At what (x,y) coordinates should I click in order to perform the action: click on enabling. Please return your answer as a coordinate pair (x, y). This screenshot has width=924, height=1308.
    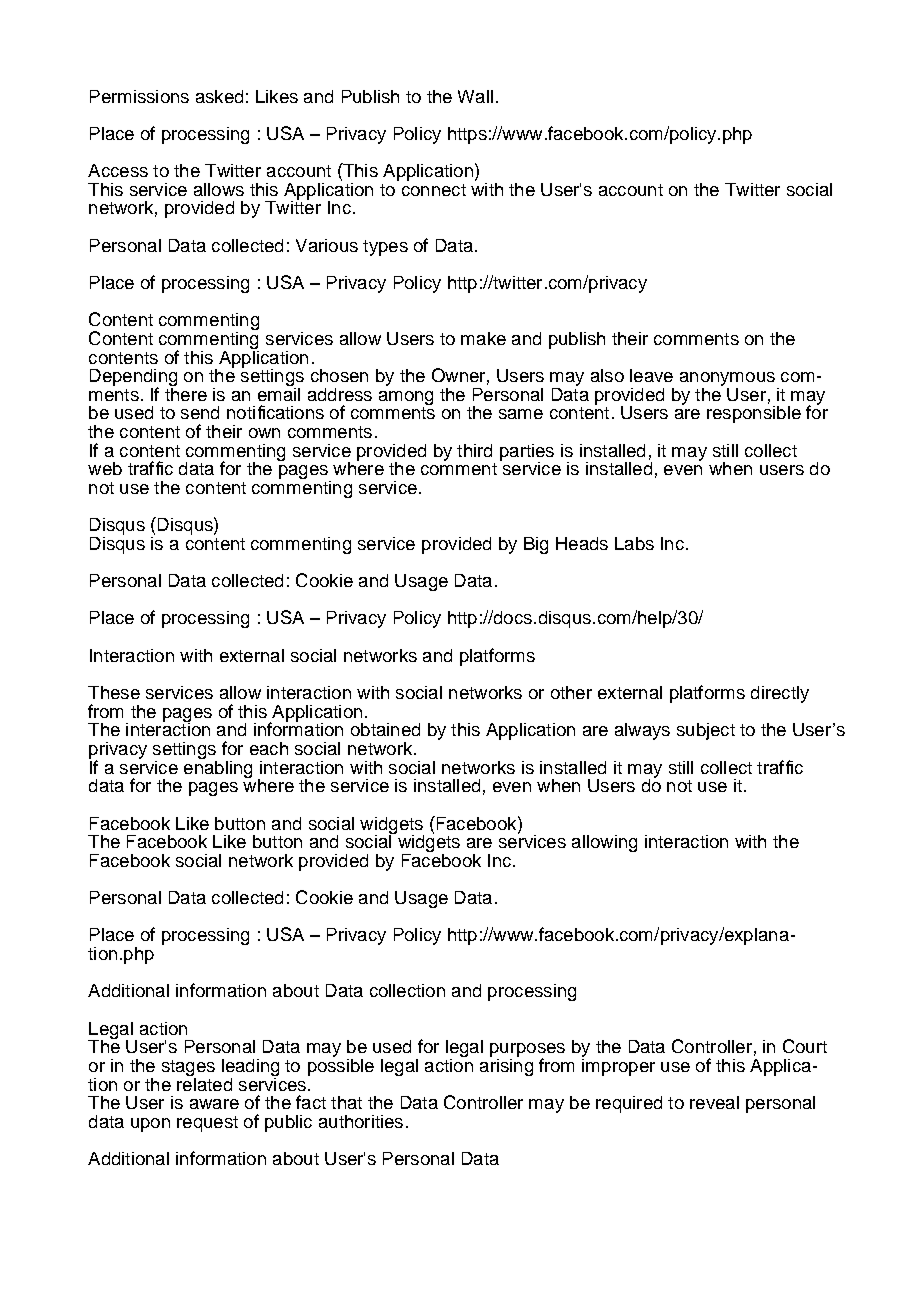
    Looking at the image, I should click on (218, 768).
